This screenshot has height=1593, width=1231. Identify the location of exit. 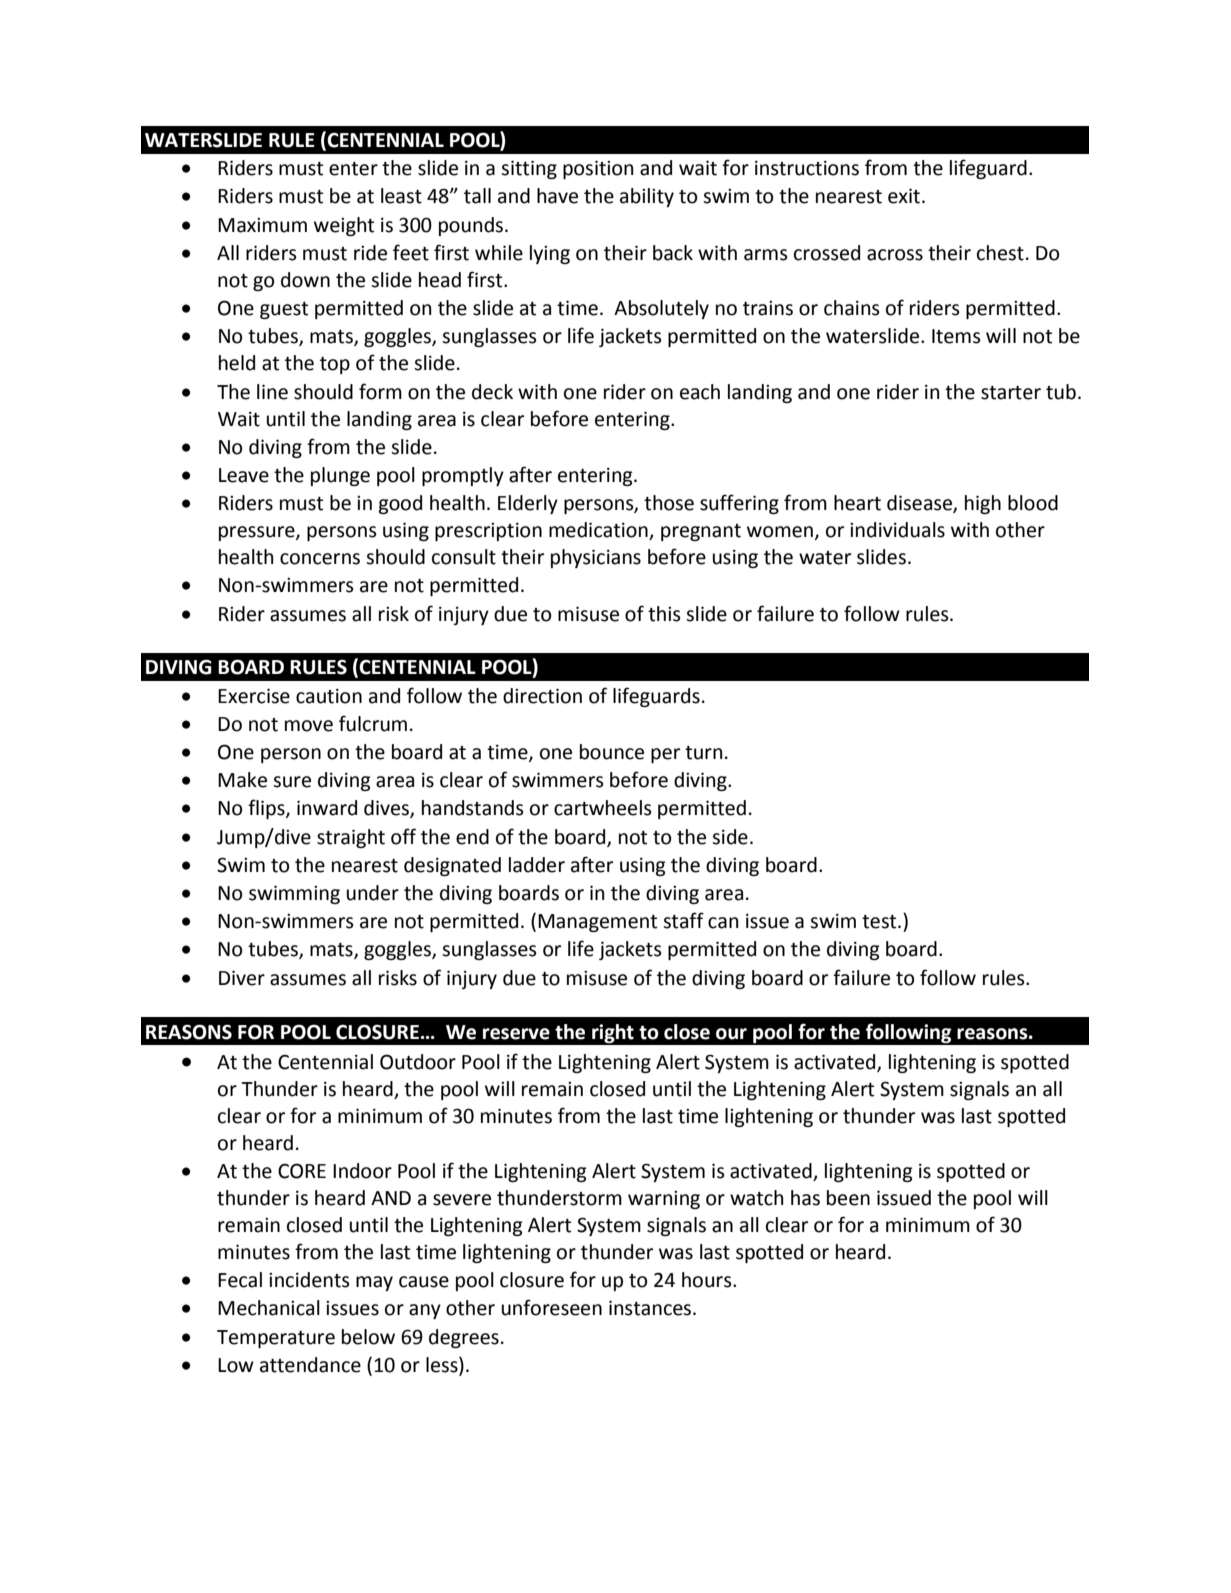
(904, 196).
